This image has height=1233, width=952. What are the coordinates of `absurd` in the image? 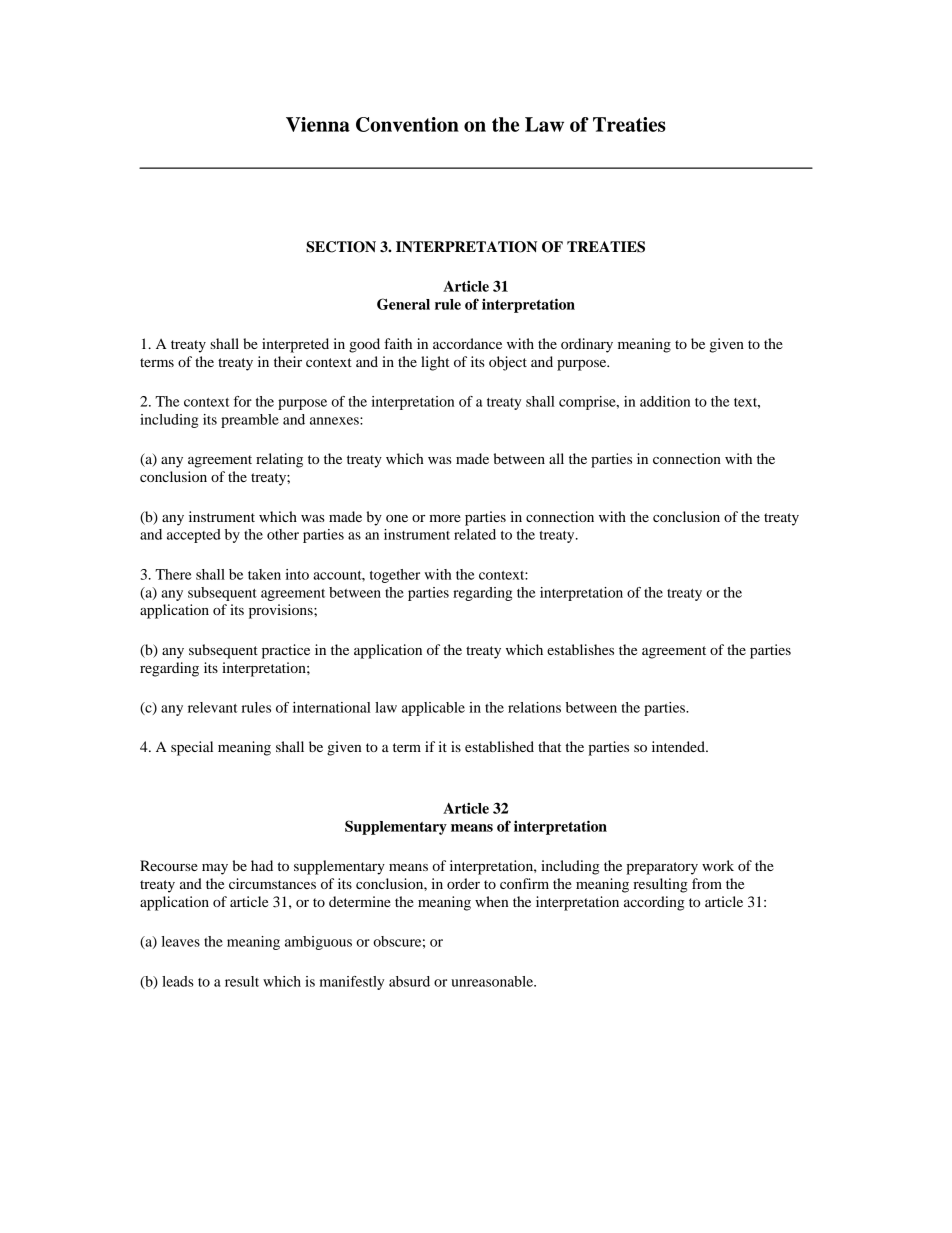 It's located at (409, 981).
